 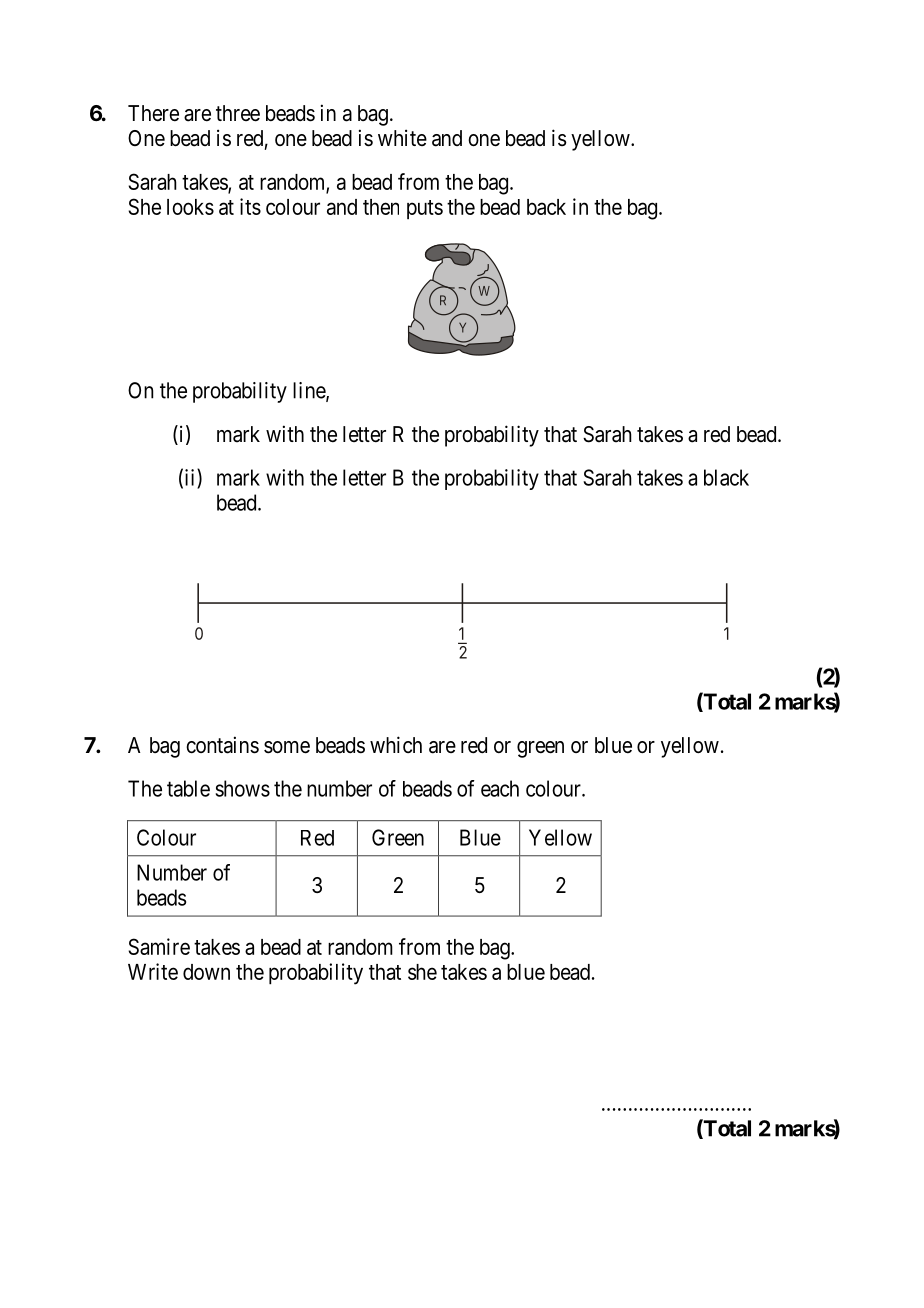 What do you see at coordinates (310, 391) in the document?
I see `line` at bounding box center [310, 391].
